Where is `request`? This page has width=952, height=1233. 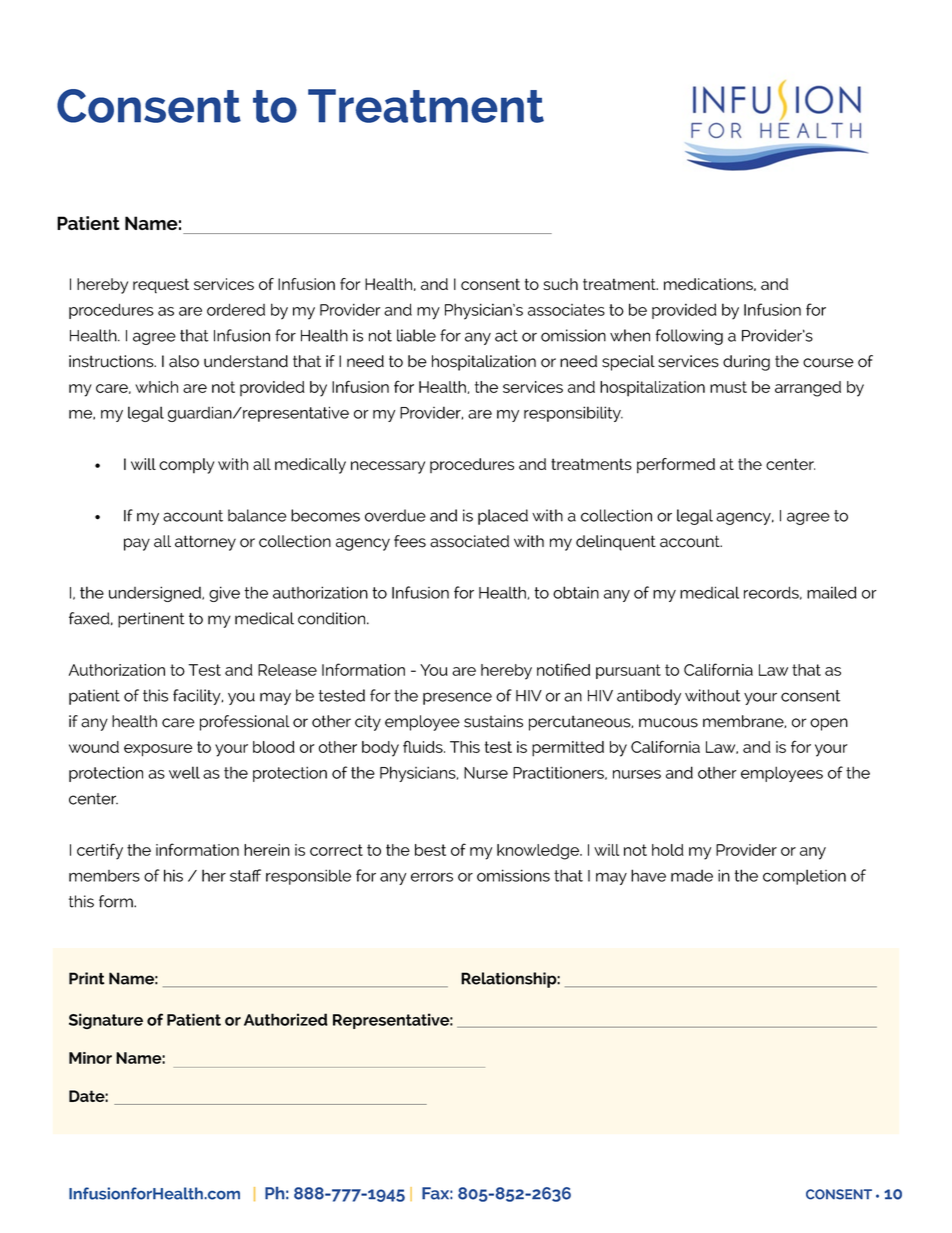 request is located at coordinates (161, 285).
